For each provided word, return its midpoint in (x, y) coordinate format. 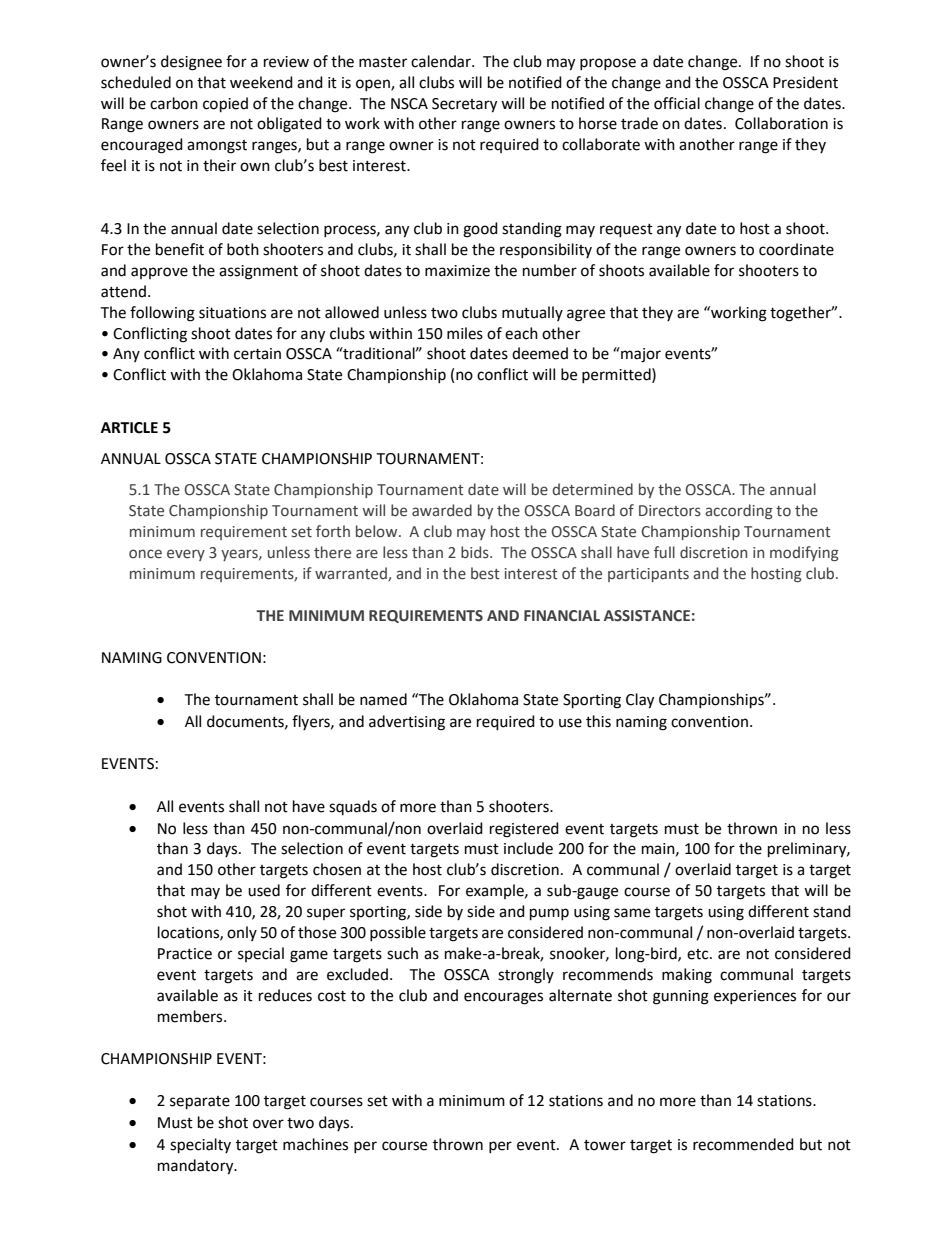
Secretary (464, 105)
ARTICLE (129, 428)
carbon (174, 103)
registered (524, 830)
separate (200, 1103)
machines (315, 1144)
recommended (743, 1144)
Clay (640, 701)
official (677, 103)
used (264, 890)
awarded (442, 510)
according (739, 511)
